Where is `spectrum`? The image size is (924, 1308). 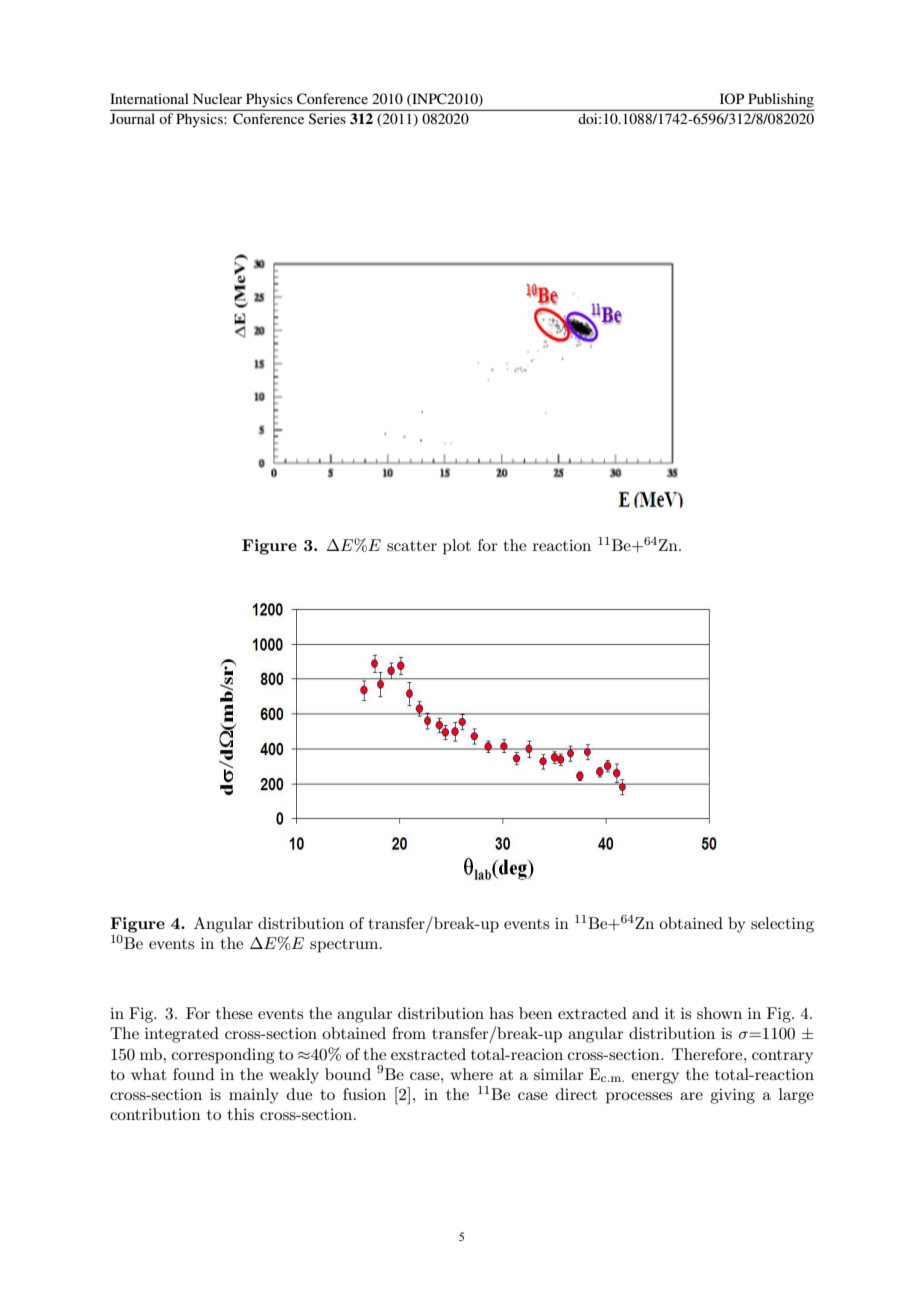
spectrum is located at coordinates (345, 946).
